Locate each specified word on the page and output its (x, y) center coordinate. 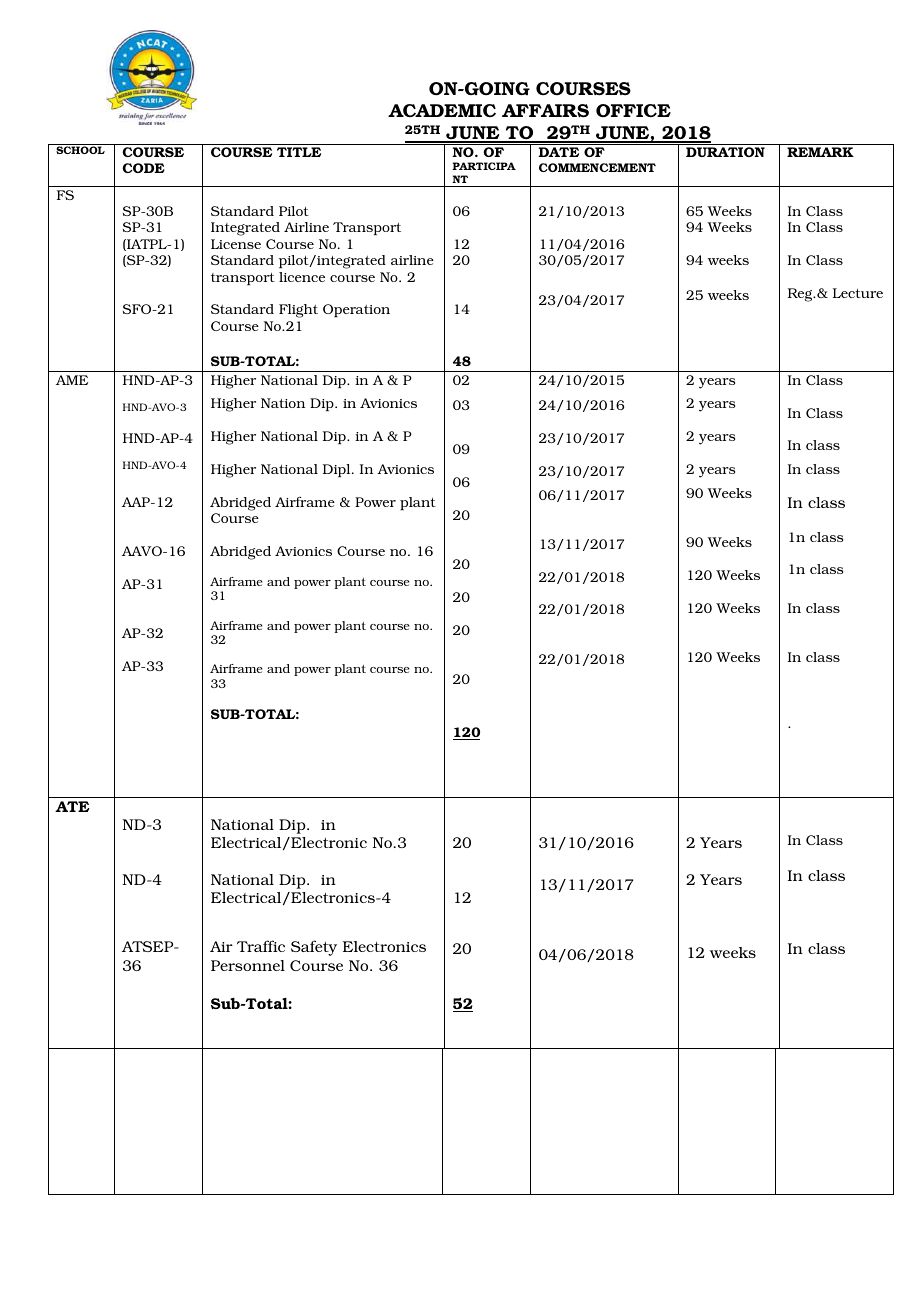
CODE (143, 168)
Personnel (248, 965)
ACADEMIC (442, 110)
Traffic (261, 946)
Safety (314, 948)
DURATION (725, 152)
